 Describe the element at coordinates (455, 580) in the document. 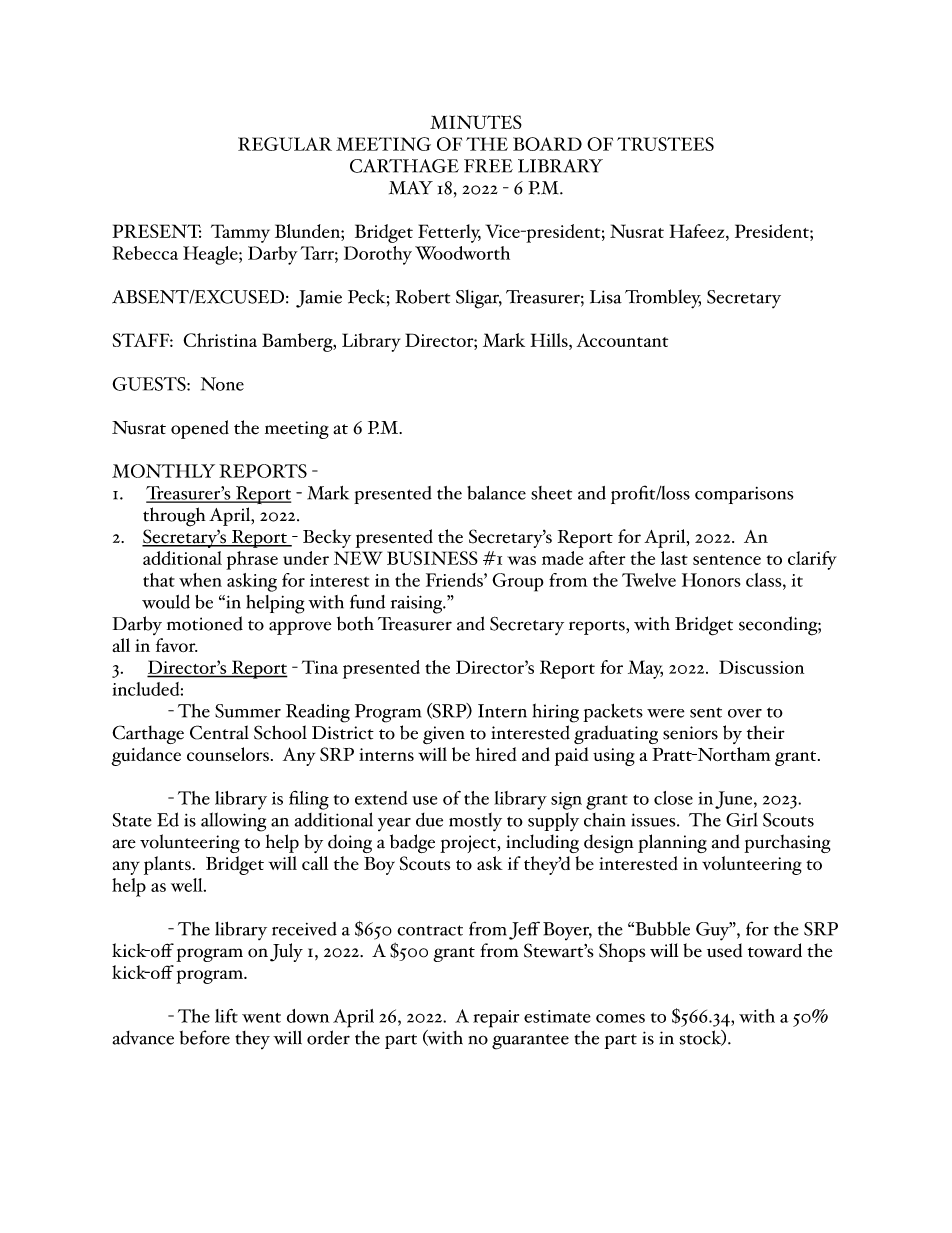

I see `Friends` at that location.
